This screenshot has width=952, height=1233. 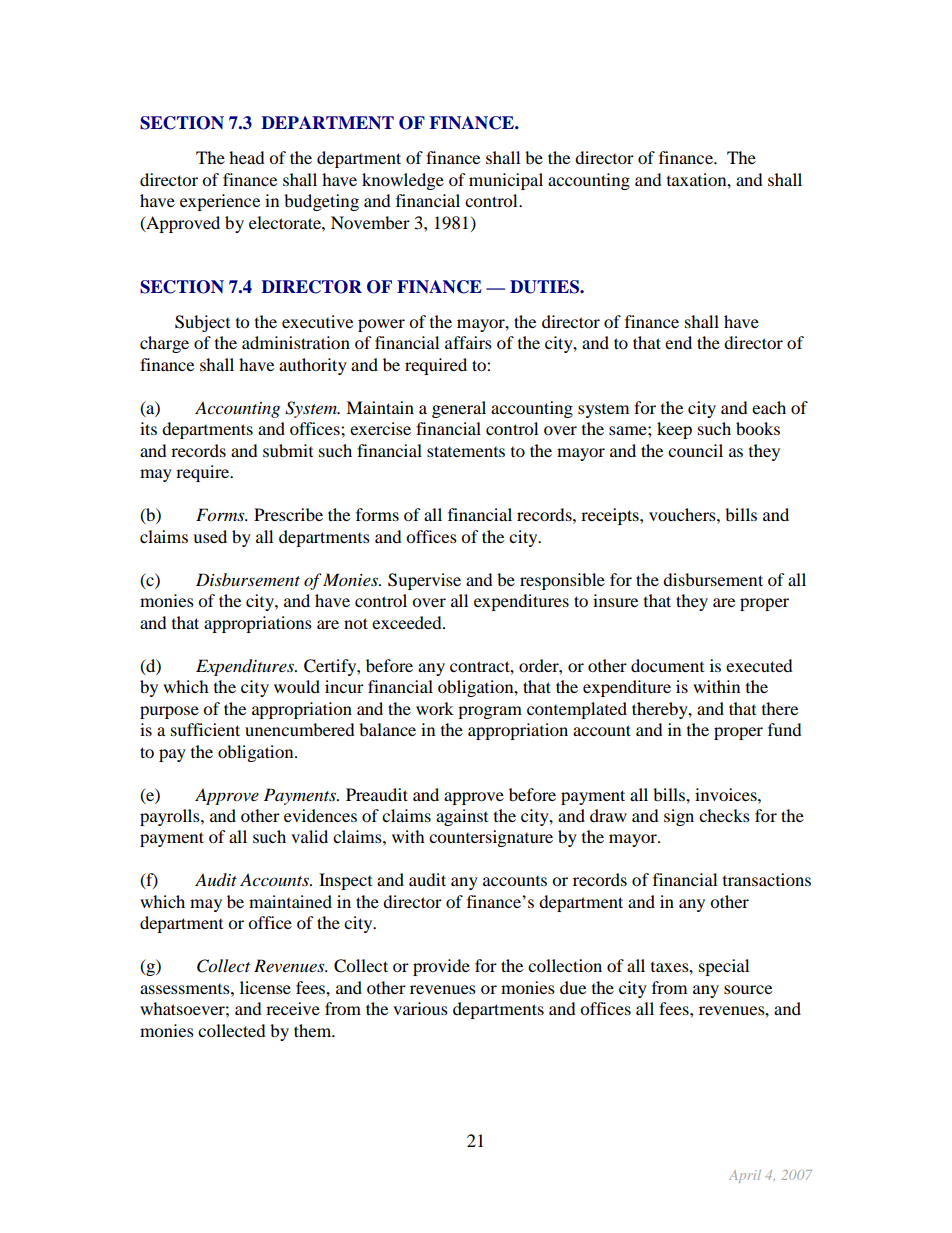 I want to click on experience, so click(x=220, y=202).
